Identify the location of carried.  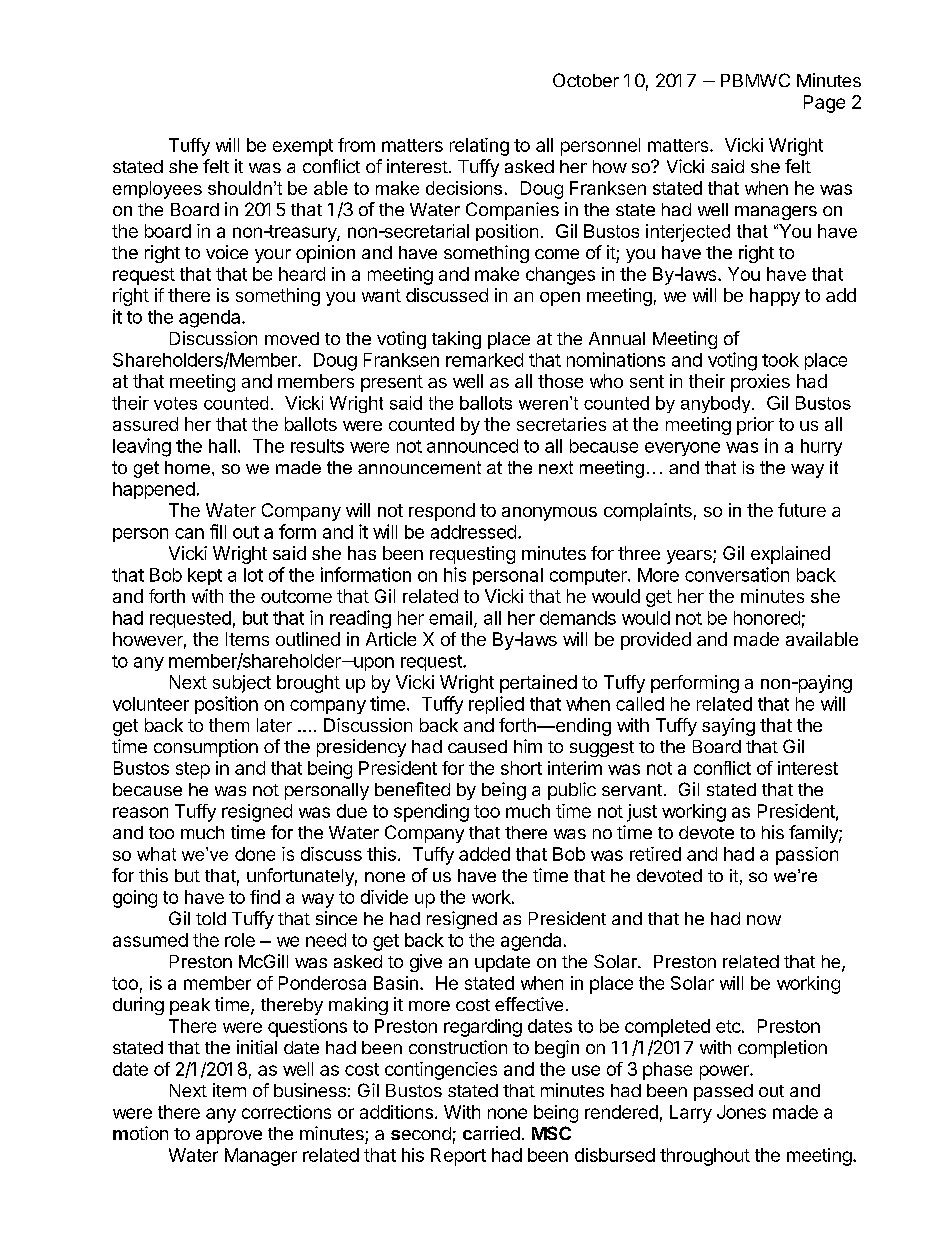
(491, 1133).
